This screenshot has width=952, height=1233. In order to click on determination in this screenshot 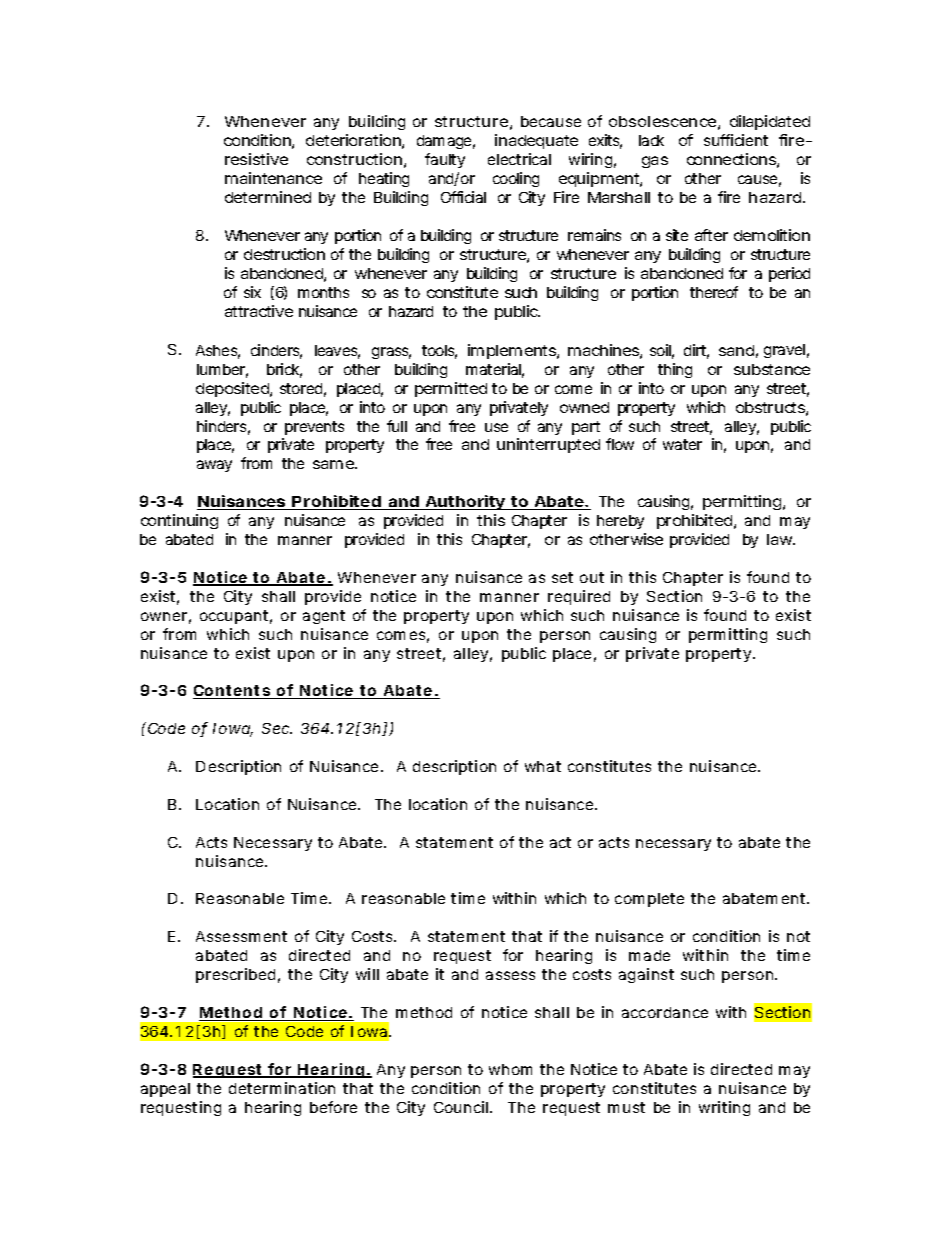, I will do `click(282, 1088)`.
